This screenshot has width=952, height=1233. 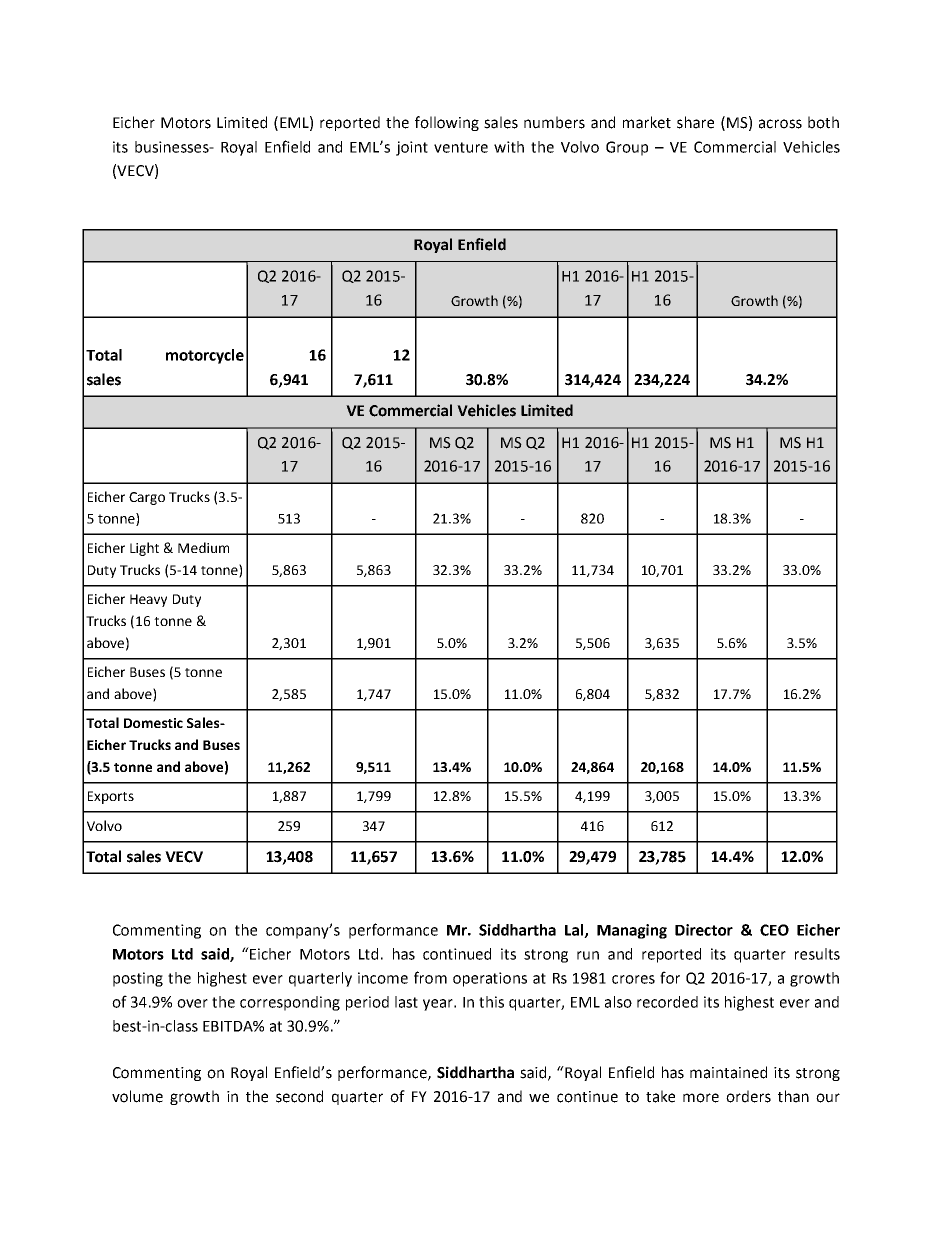 I want to click on volume, so click(x=137, y=1096).
